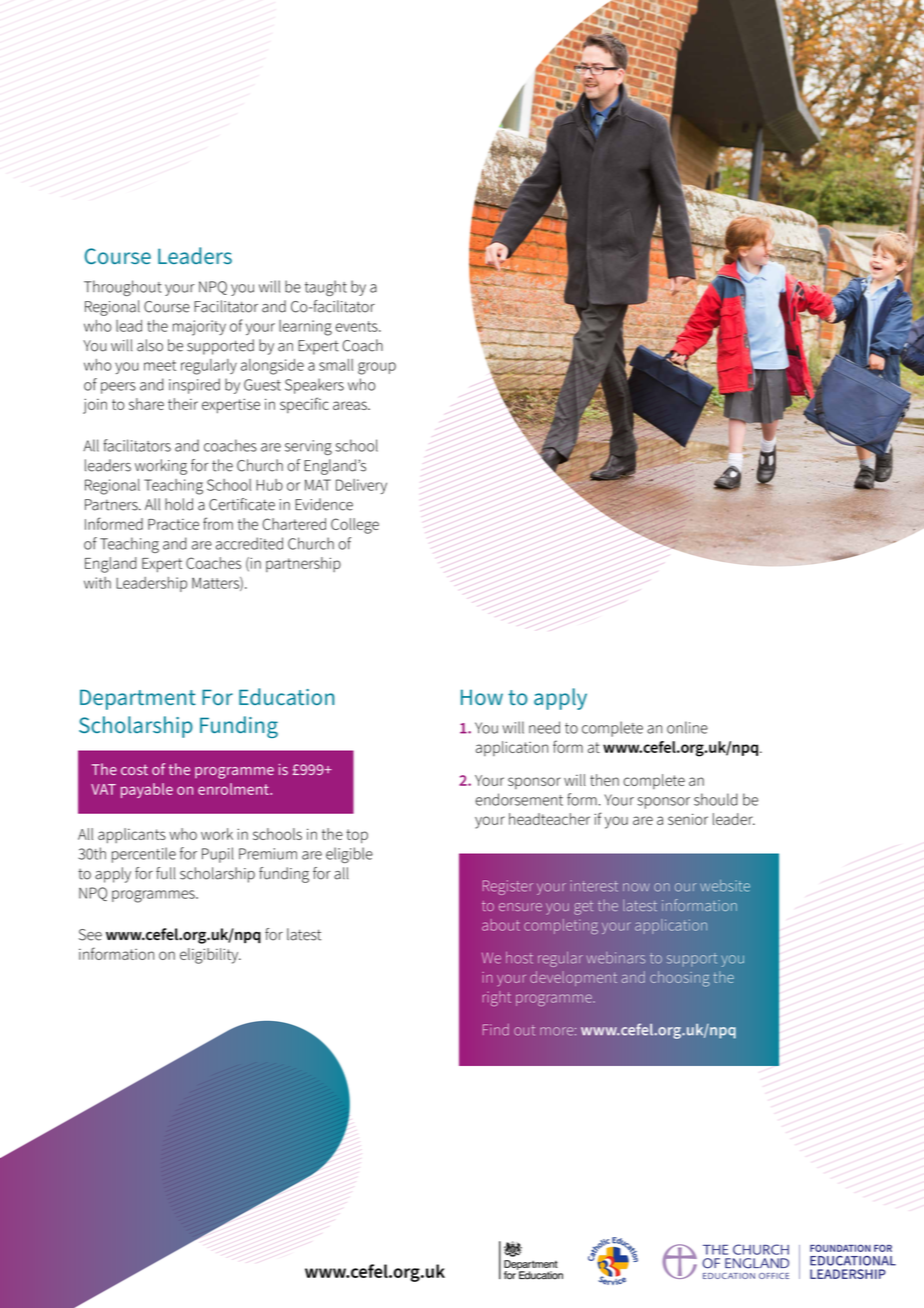 The width and height of the page is (924, 1308). Describe the element at coordinates (357, 326) in the page. I see `events` at that location.
